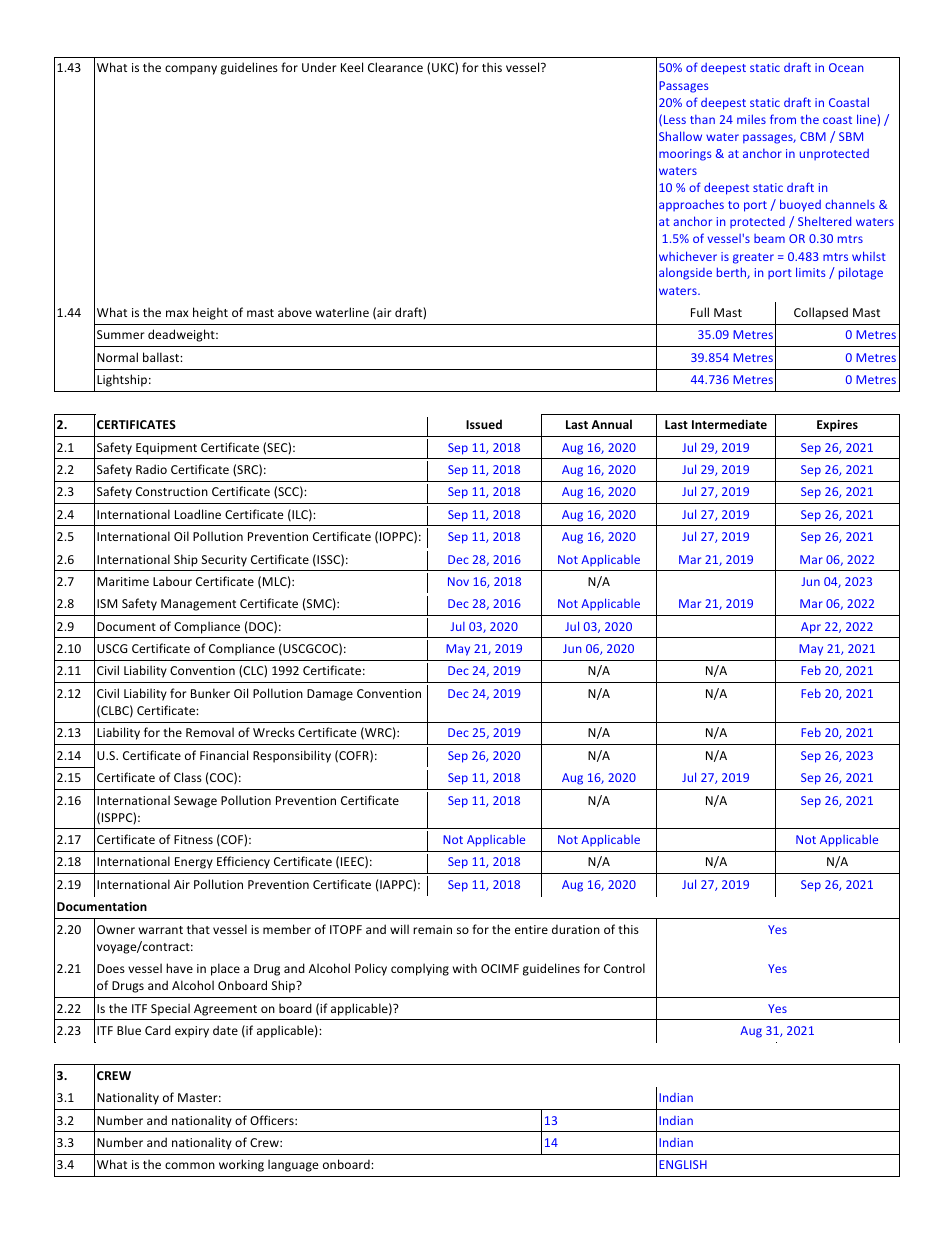 The image size is (952, 1233). What do you see at coordinates (729, 424) in the screenshot?
I see `Intermediate` at bounding box center [729, 424].
